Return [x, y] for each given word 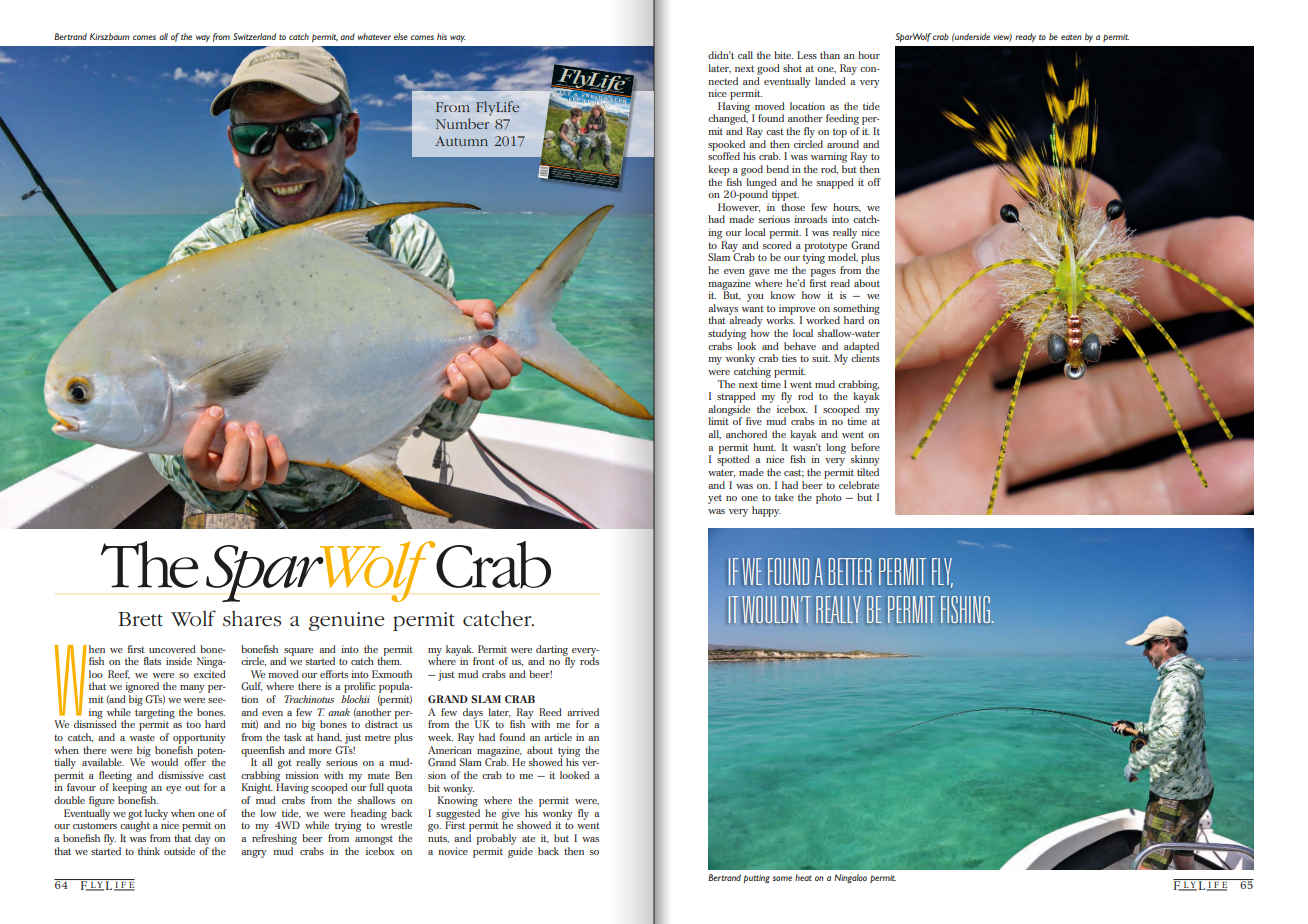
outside [179, 851]
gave [759, 273]
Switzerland [254, 36]
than [830, 55]
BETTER [850, 571]
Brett [140, 619]
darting [553, 651]
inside [179, 661]
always [723, 310]
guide [520, 852]
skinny [864, 462]
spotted [733, 459]
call [745, 55]
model [843, 256]
